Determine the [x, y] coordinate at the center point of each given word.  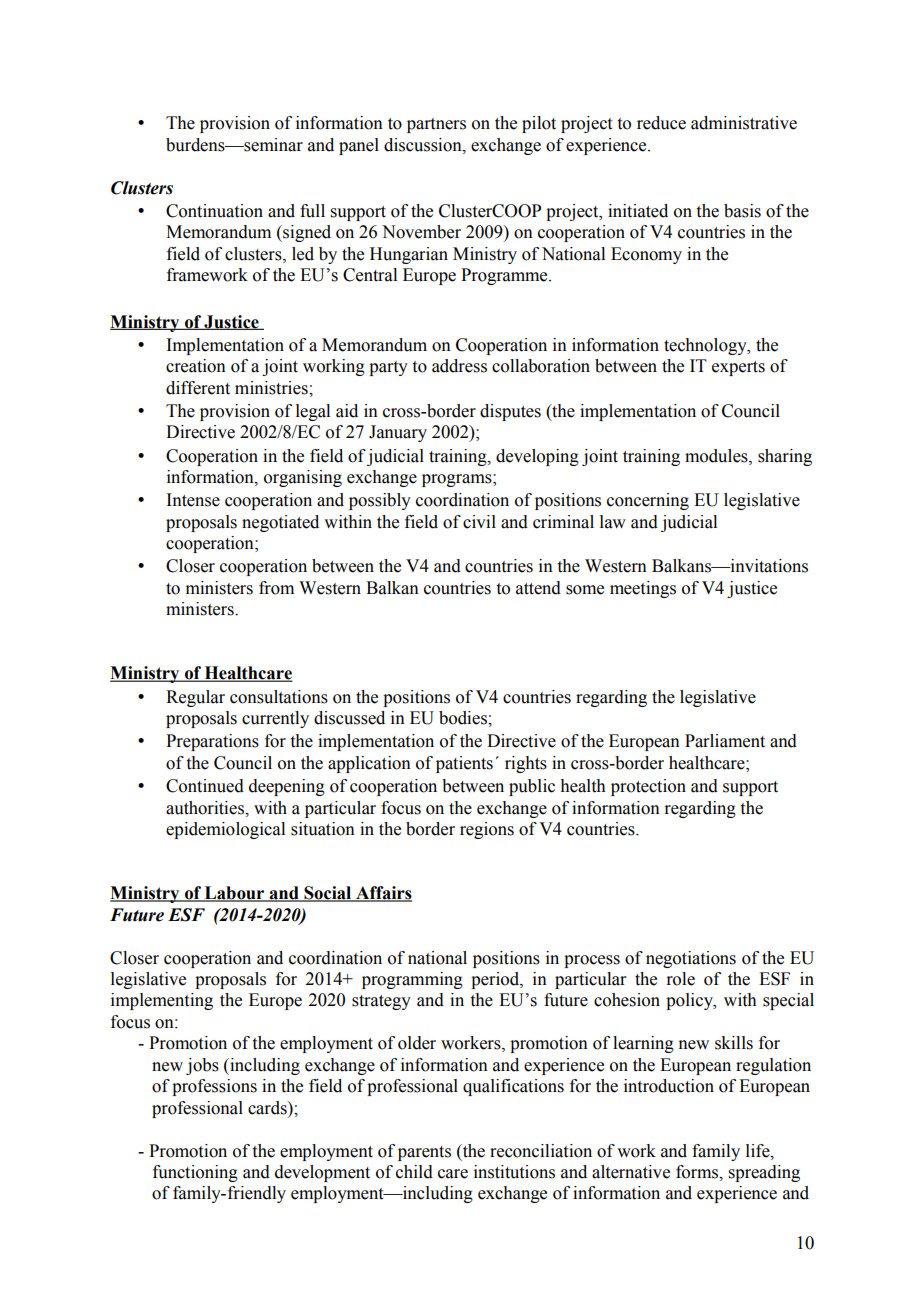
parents [424, 1153]
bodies [464, 718]
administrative [744, 123]
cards [268, 1108]
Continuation [214, 211]
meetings [643, 589]
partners [436, 125]
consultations [279, 697]
